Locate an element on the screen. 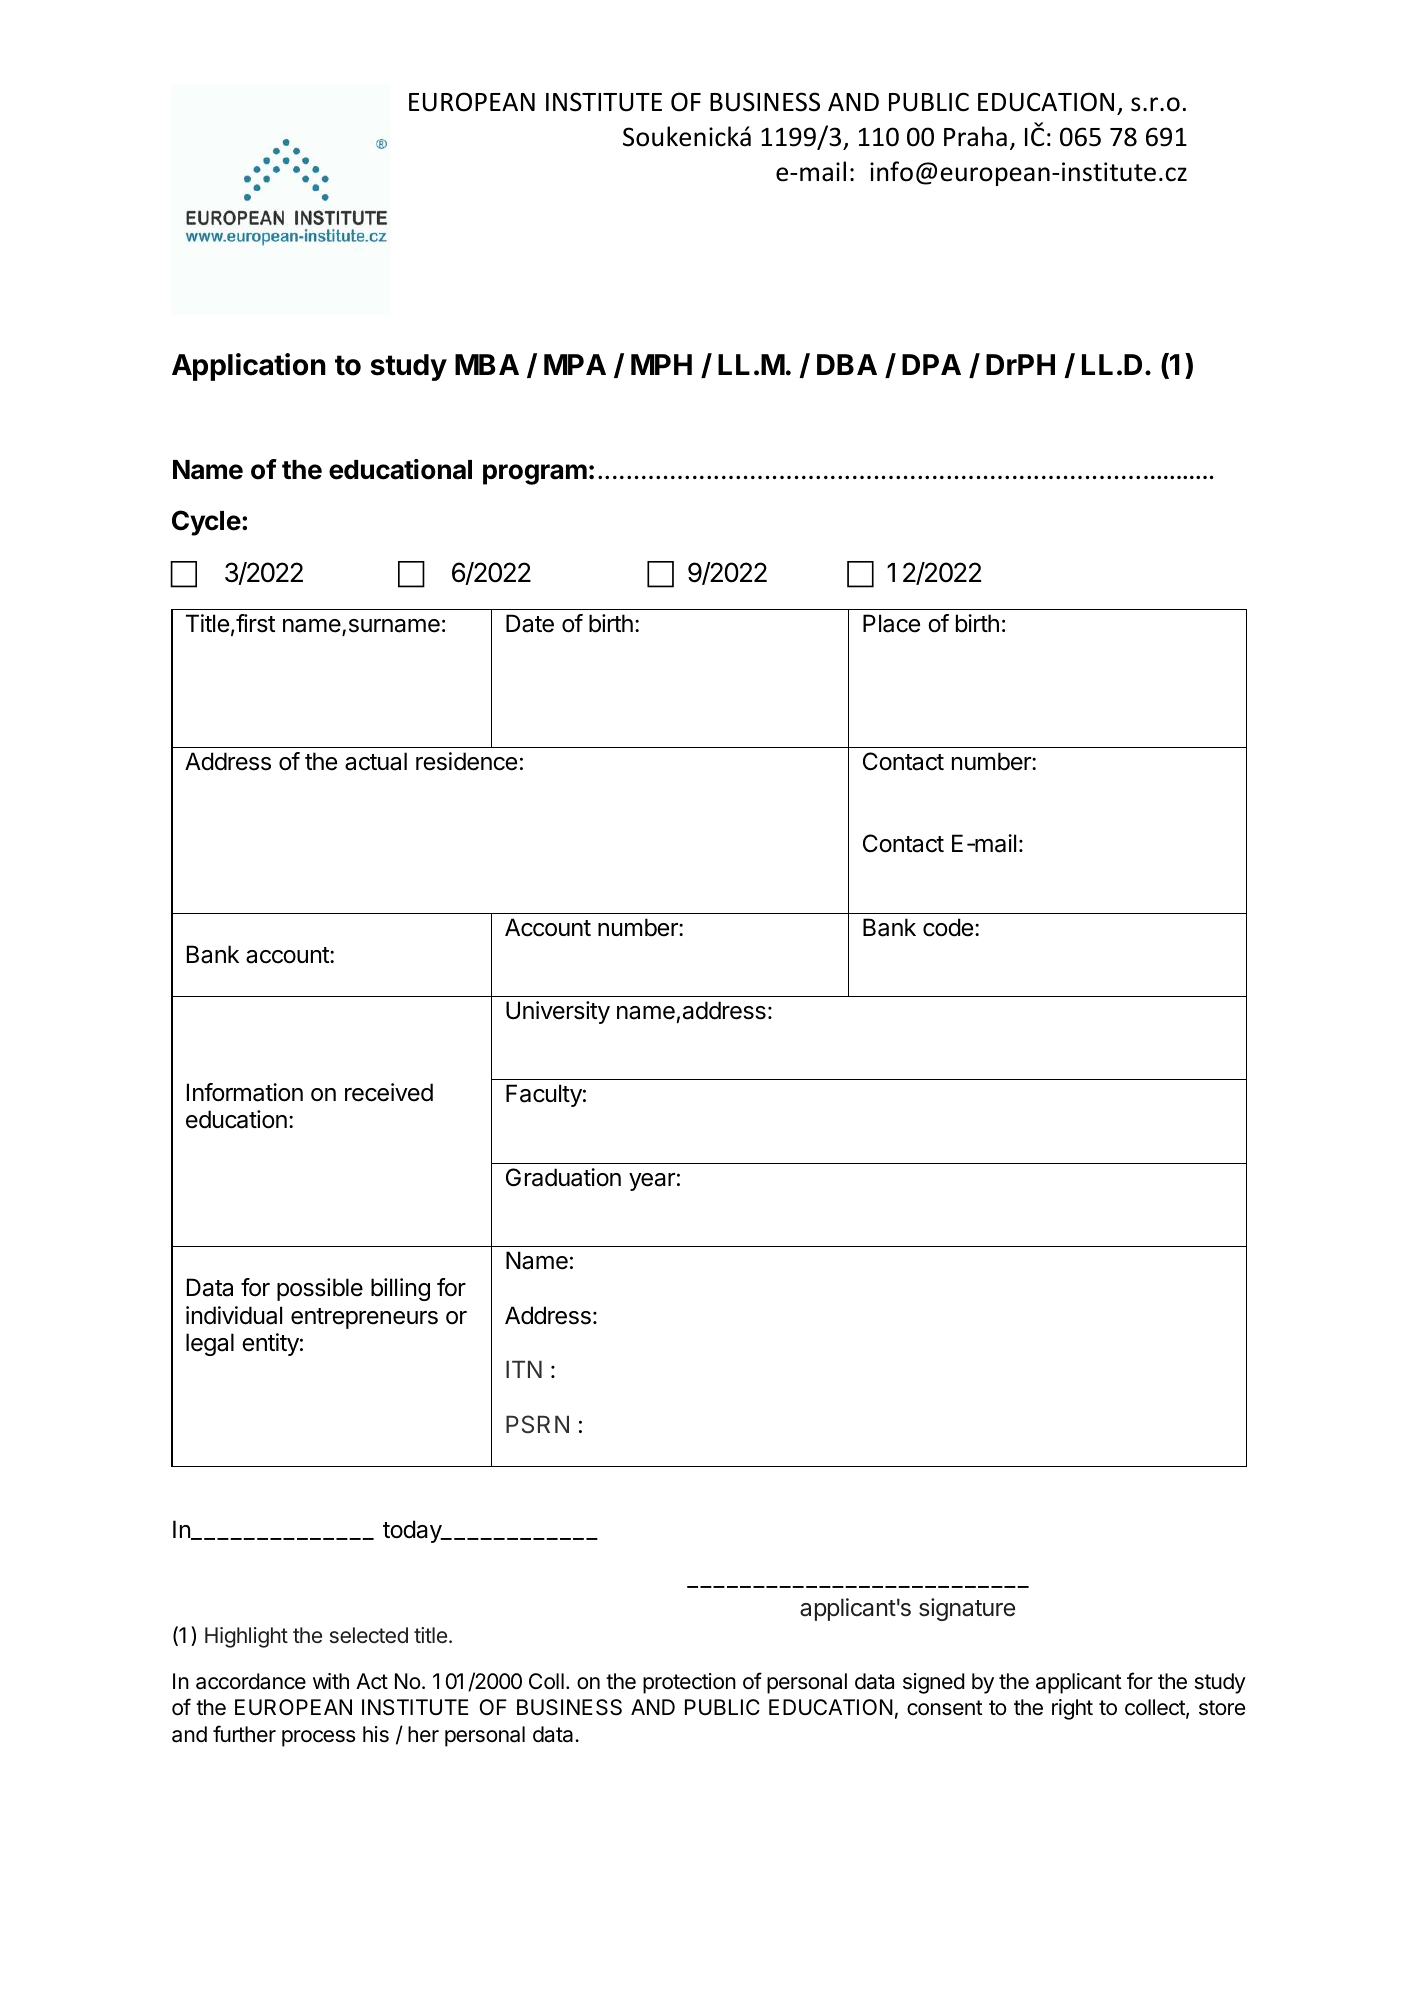  Place is located at coordinates (891, 623).
